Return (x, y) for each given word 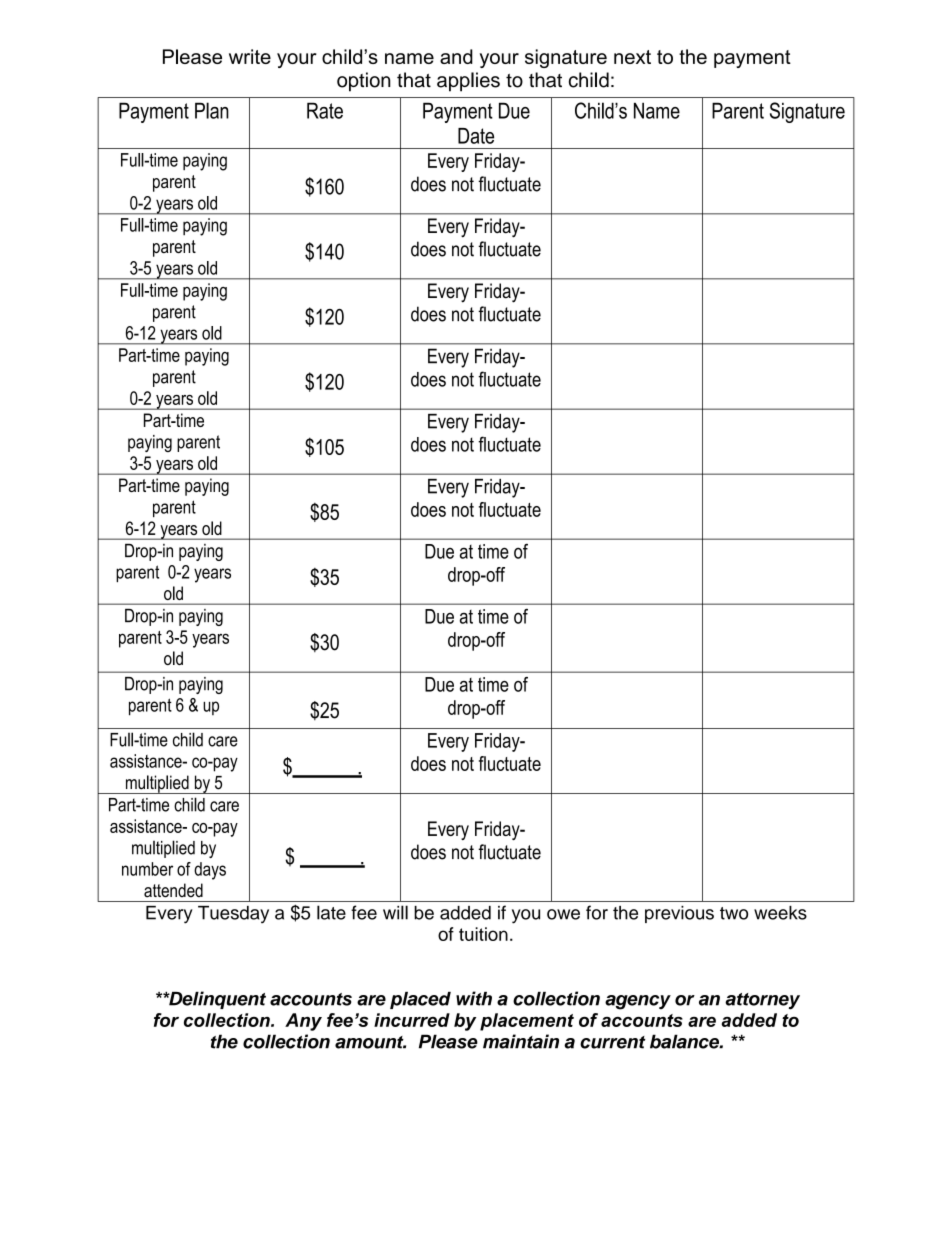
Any (303, 1022)
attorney (762, 1001)
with (474, 998)
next (632, 57)
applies (468, 82)
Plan (212, 110)
